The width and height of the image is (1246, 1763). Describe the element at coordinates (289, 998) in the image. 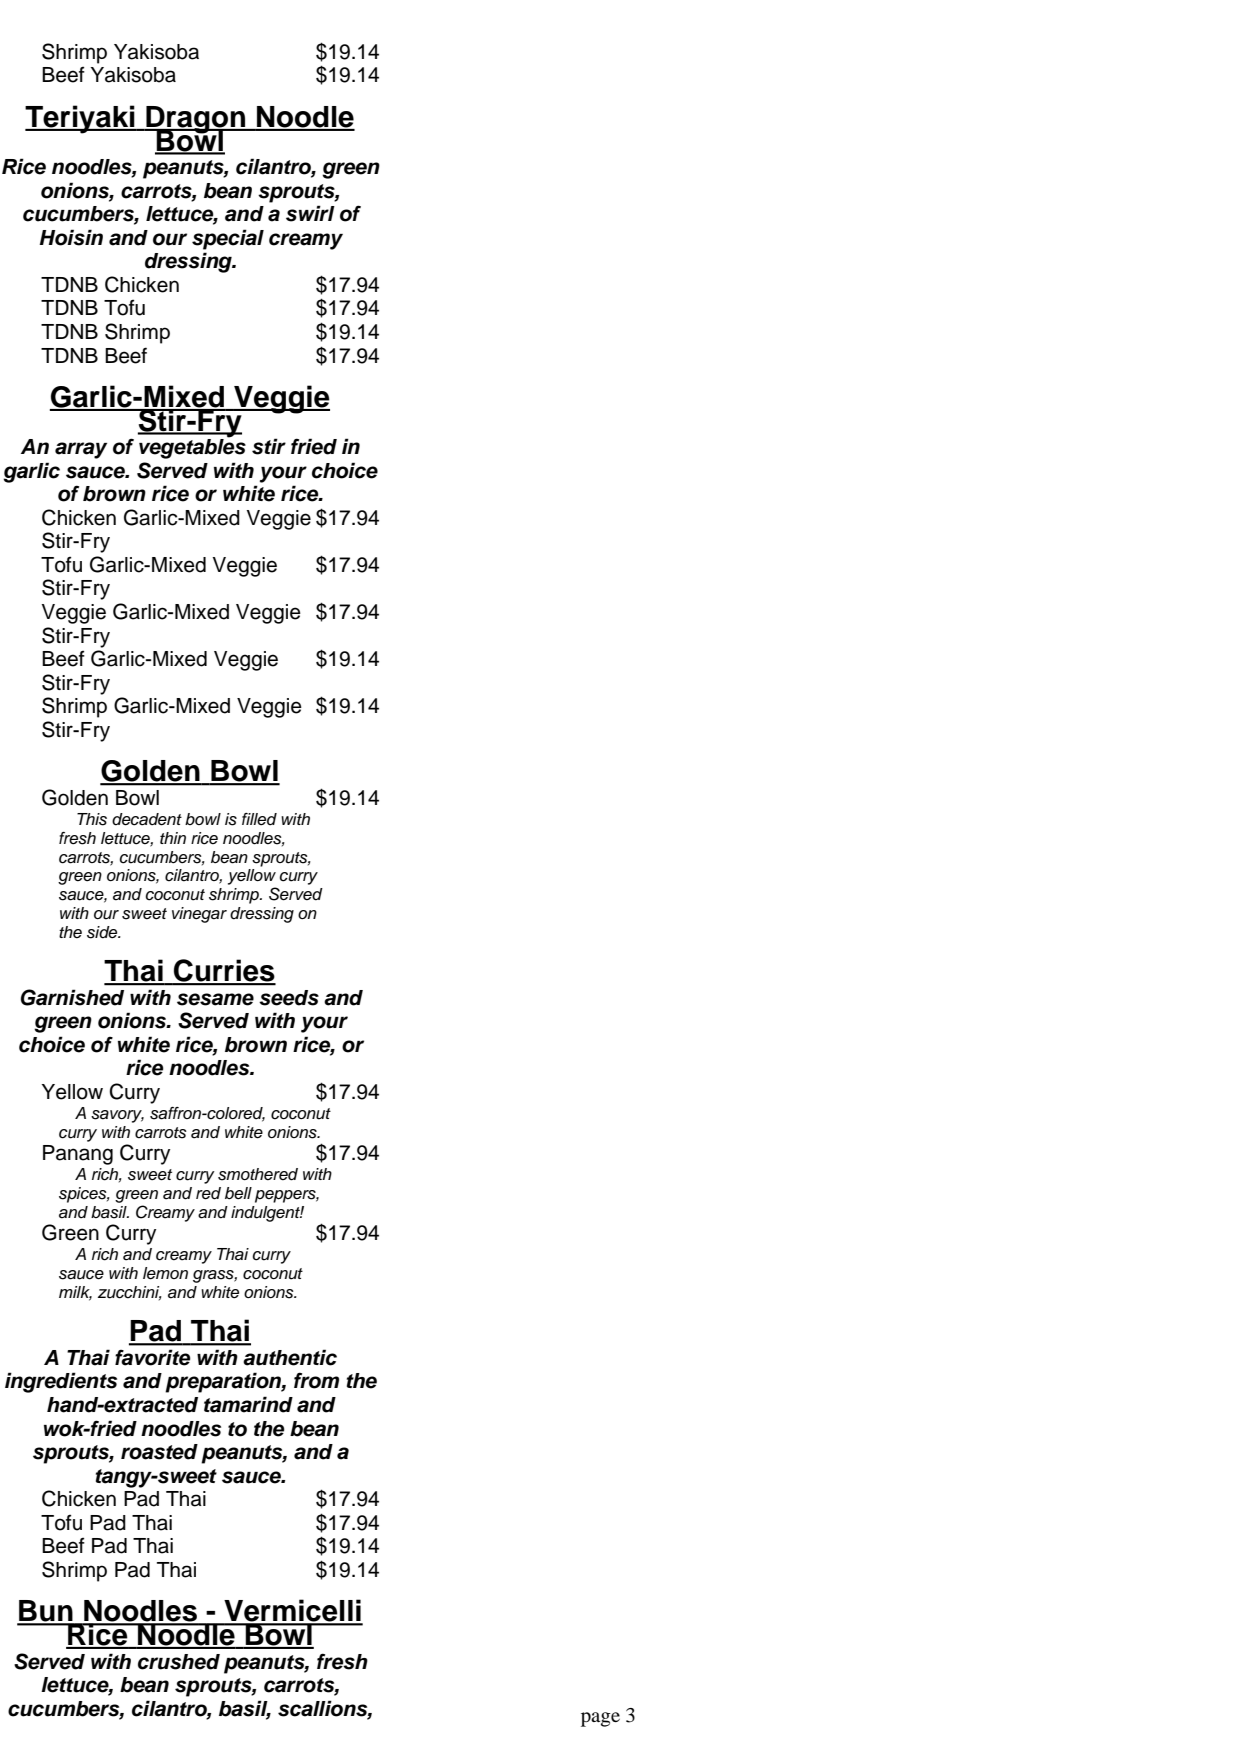

I see `seeds` at that location.
